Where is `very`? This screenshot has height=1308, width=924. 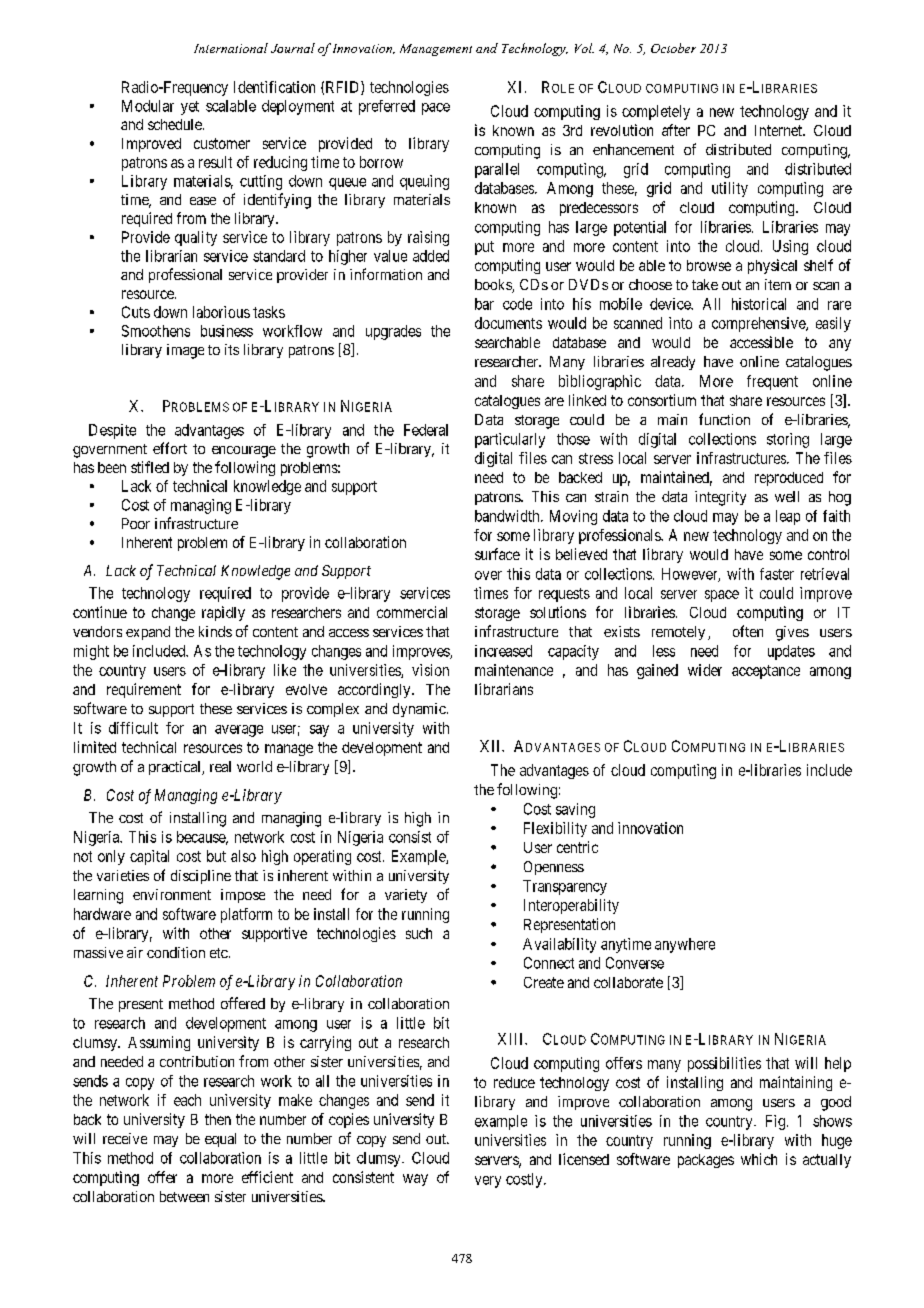 very is located at coordinates (488, 1182).
